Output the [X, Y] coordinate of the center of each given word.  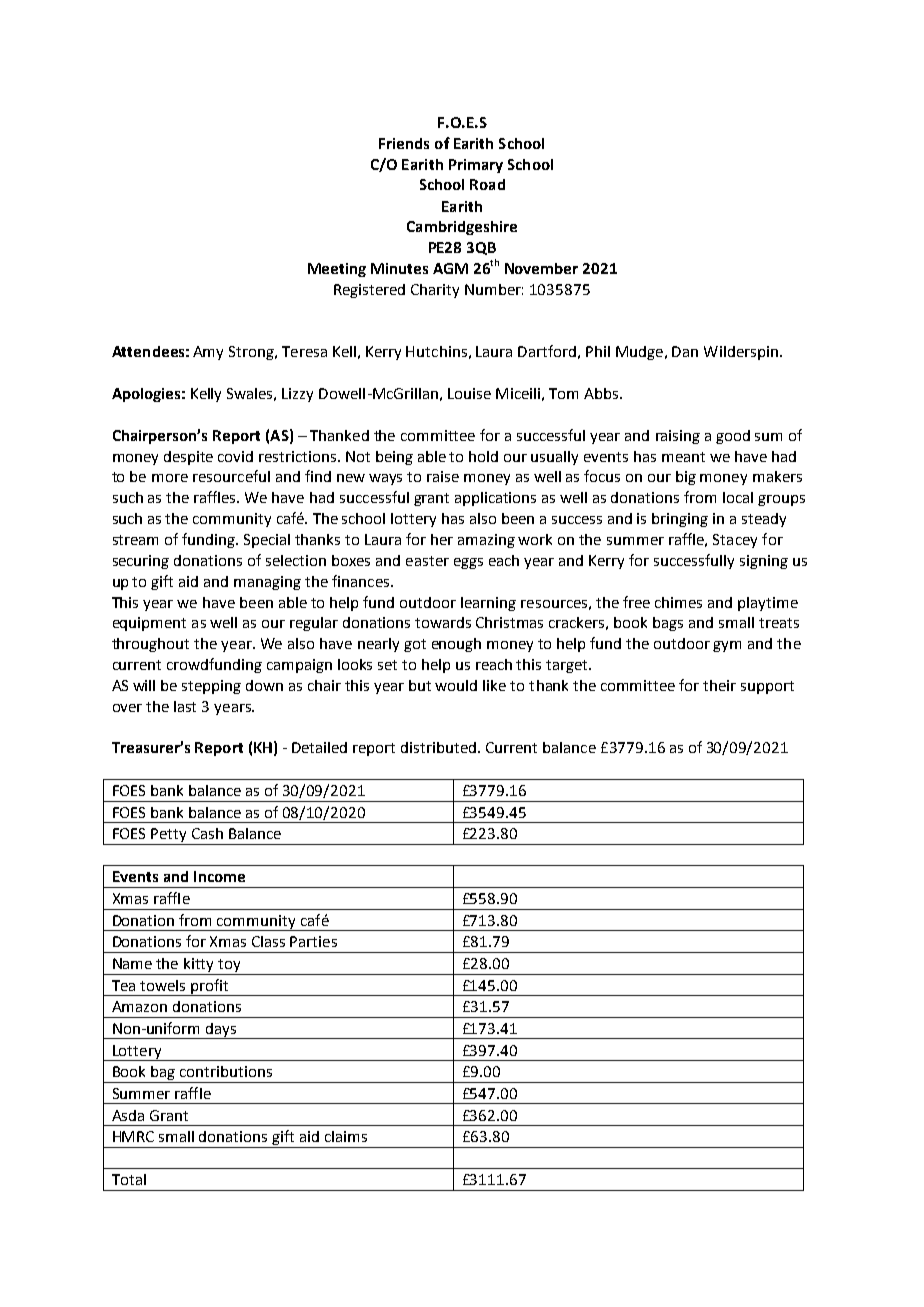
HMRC [133, 1136]
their [719, 685]
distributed [438, 747]
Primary [476, 166]
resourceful [231, 476]
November [541, 268]
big [686, 478]
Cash [207, 833]
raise [443, 476]
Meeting [337, 270]
